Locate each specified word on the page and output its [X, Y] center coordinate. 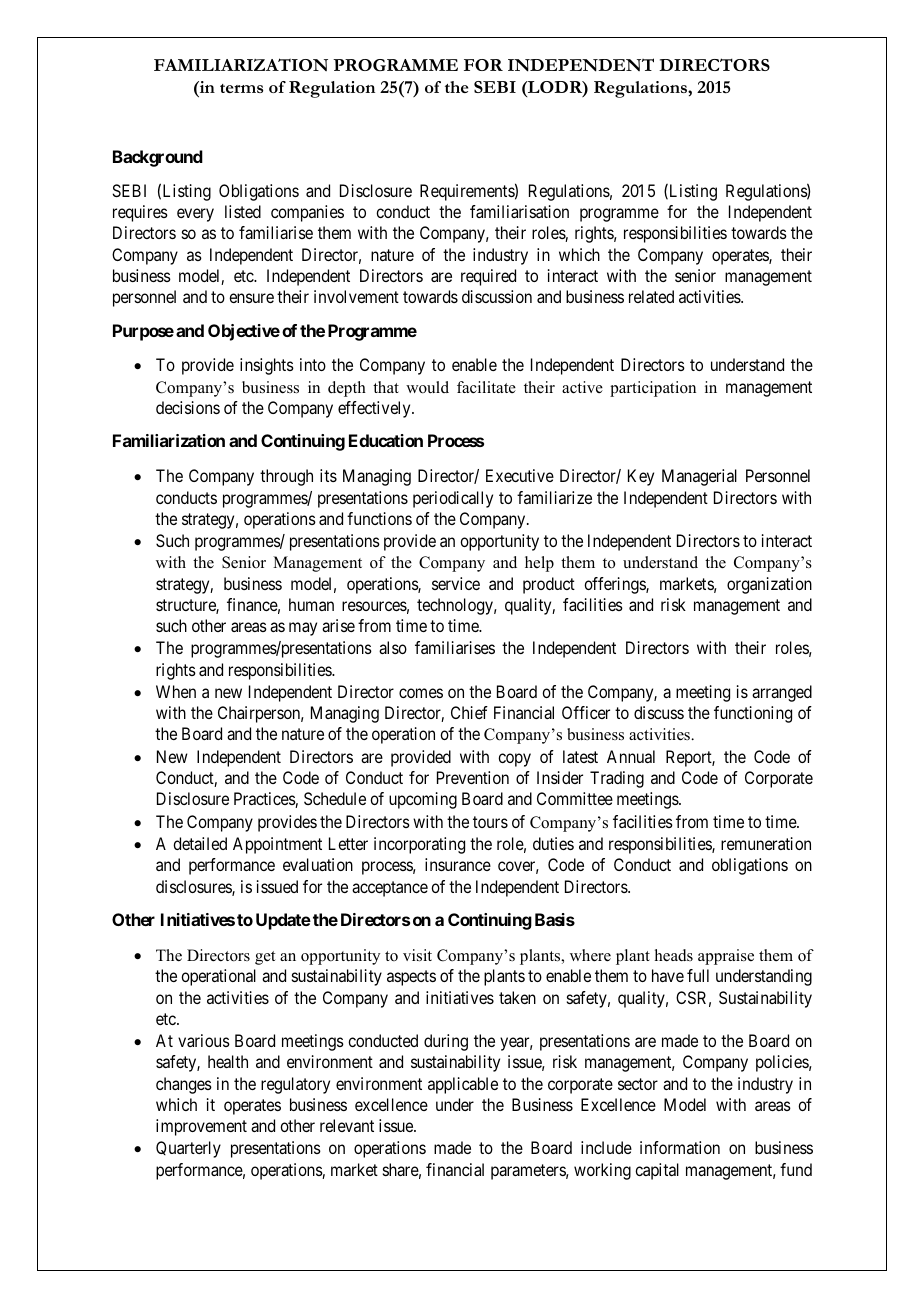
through [286, 477]
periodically [453, 499]
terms [241, 88]
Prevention [473, 777]
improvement [201, 1127]
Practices [265, 800]
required [488, 277]
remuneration [766, 843]
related [651, 296]
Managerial [699, 477]
